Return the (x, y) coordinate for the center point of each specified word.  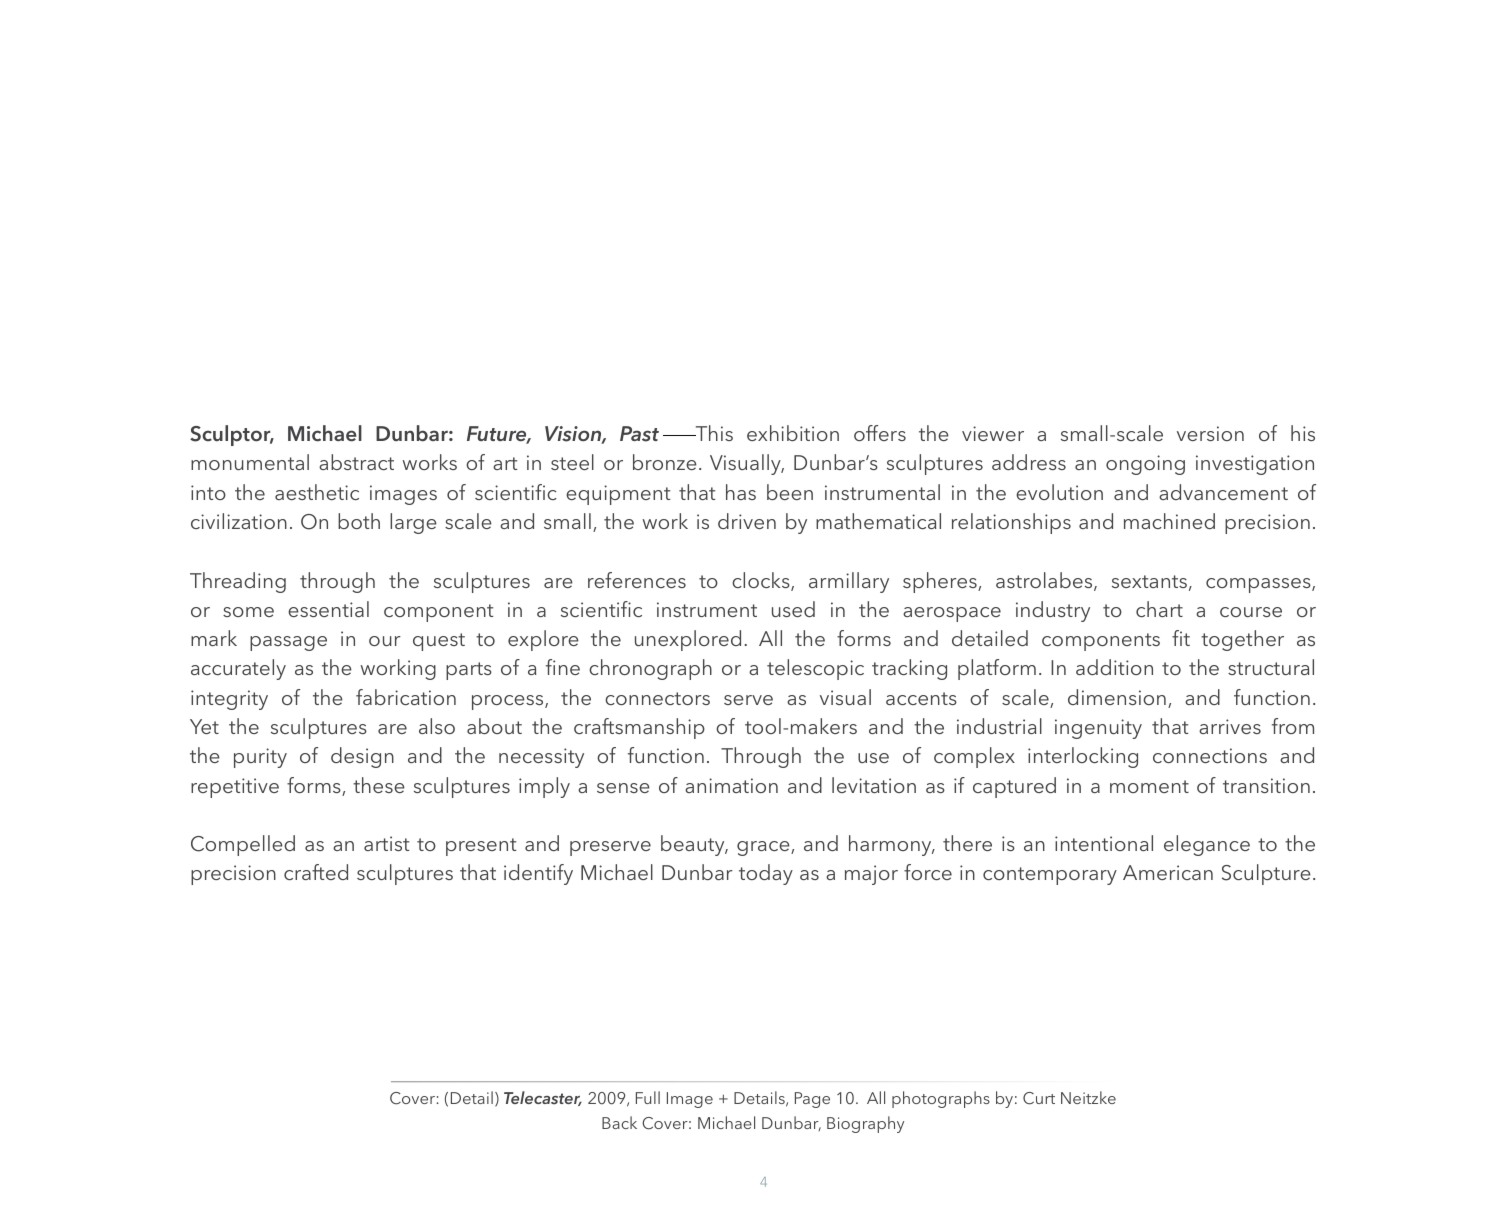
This (713, 433)
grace (764, 848)
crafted (316, 872)
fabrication (406, 697)
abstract (356, 462)
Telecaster (543, 1098)
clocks (762, 581)
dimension (1117, 697)
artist (386, 843)
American (1168, 872)
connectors (657, 698)
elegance (1207, 845)
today (766, 874)
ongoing (1145, 465)
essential (328, 609)
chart (1159, 609)
